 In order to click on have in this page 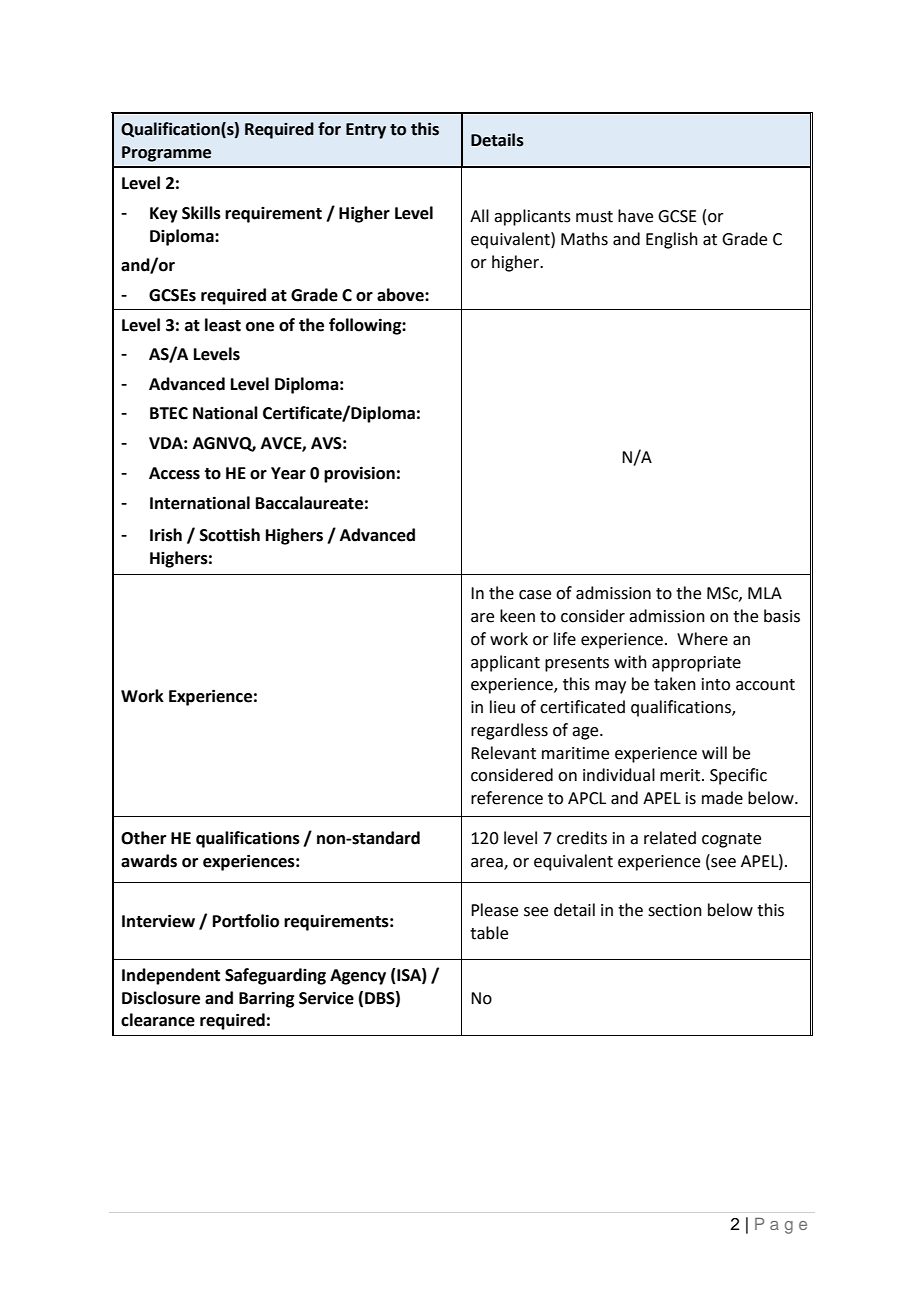, I will do `click(635, 216)`.
